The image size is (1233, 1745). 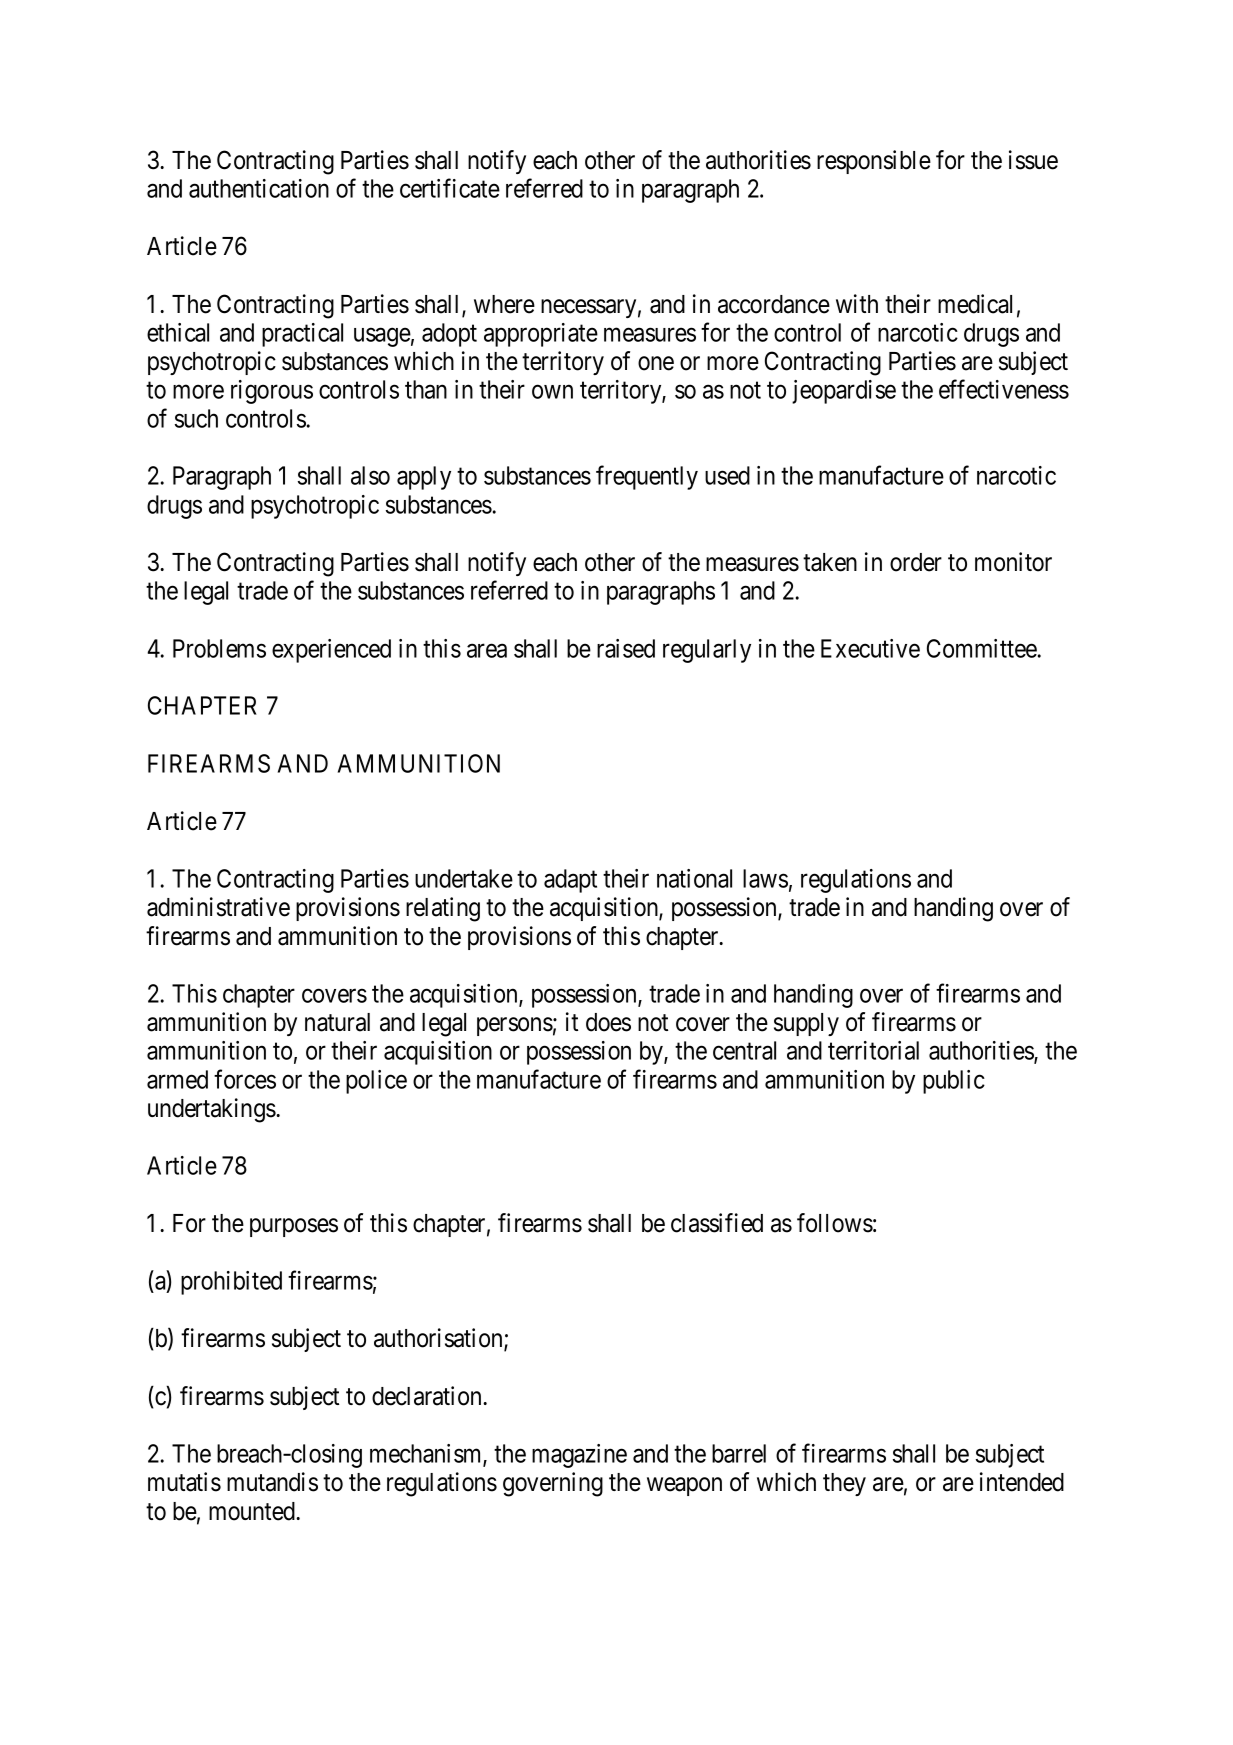 I want to click on laws, so click(x=765, y=878).
